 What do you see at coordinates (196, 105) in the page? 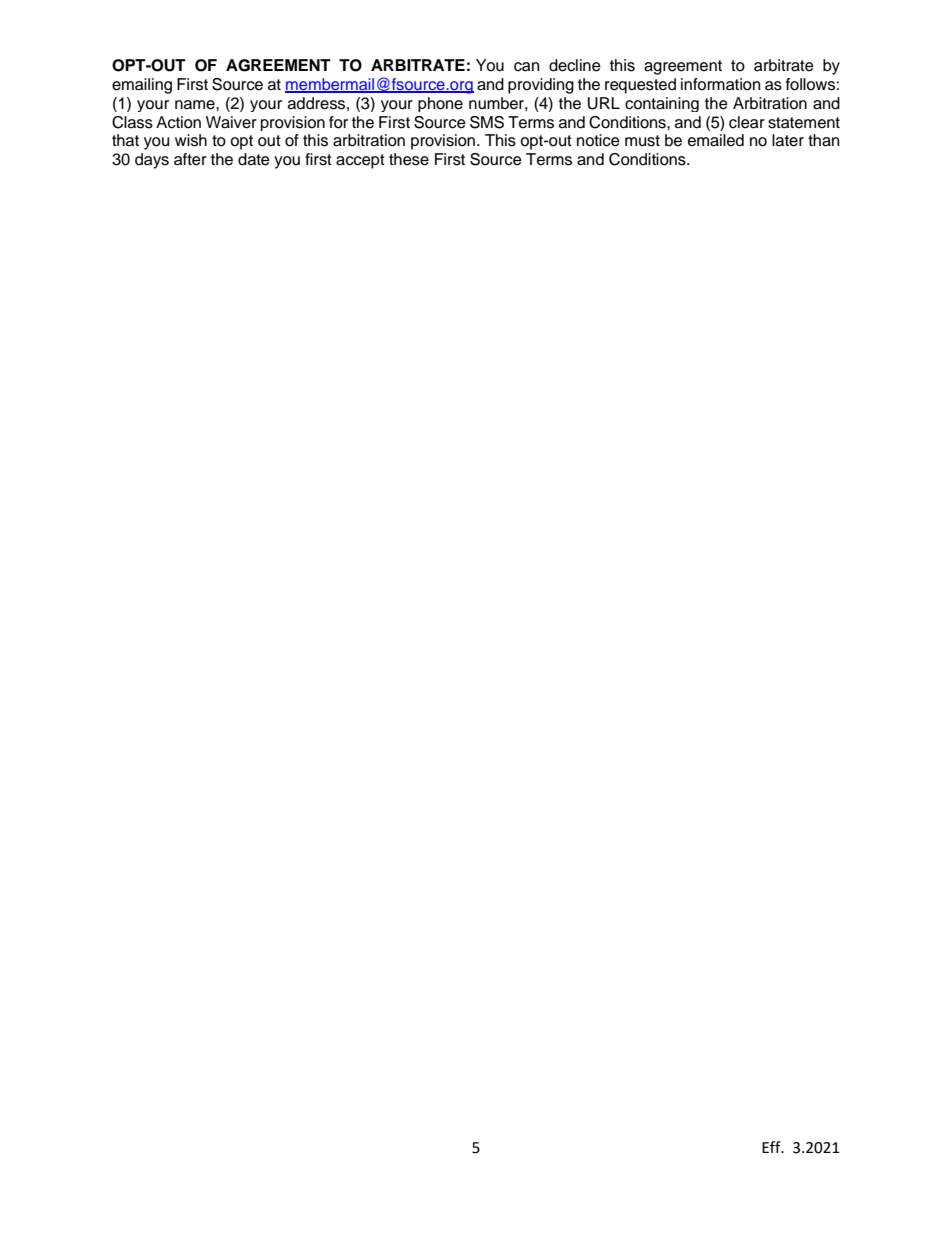
I see `name` at bounding box center [196, 105].
